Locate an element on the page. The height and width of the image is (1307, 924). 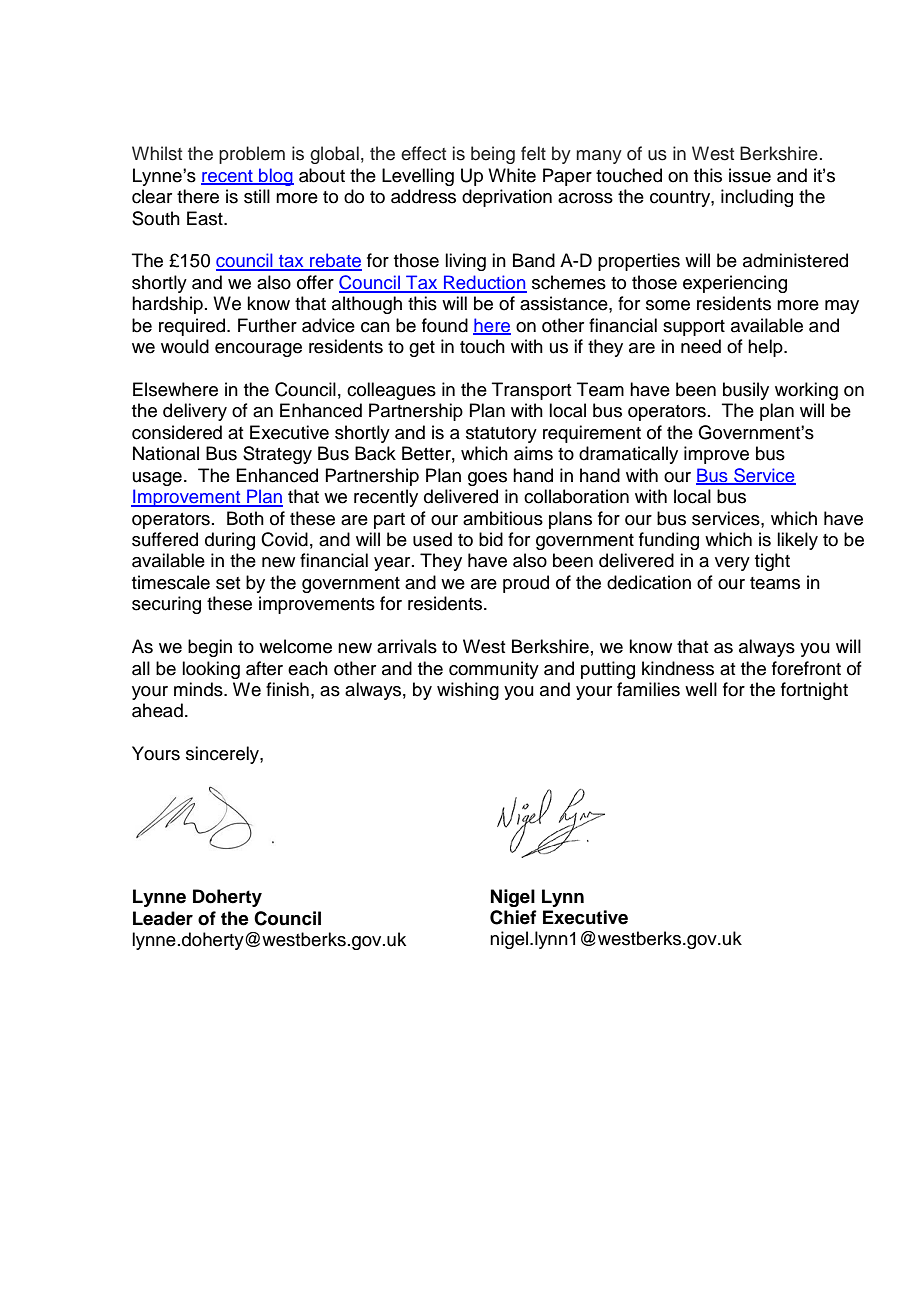
fortnight is located at coordinates (814, 691).
